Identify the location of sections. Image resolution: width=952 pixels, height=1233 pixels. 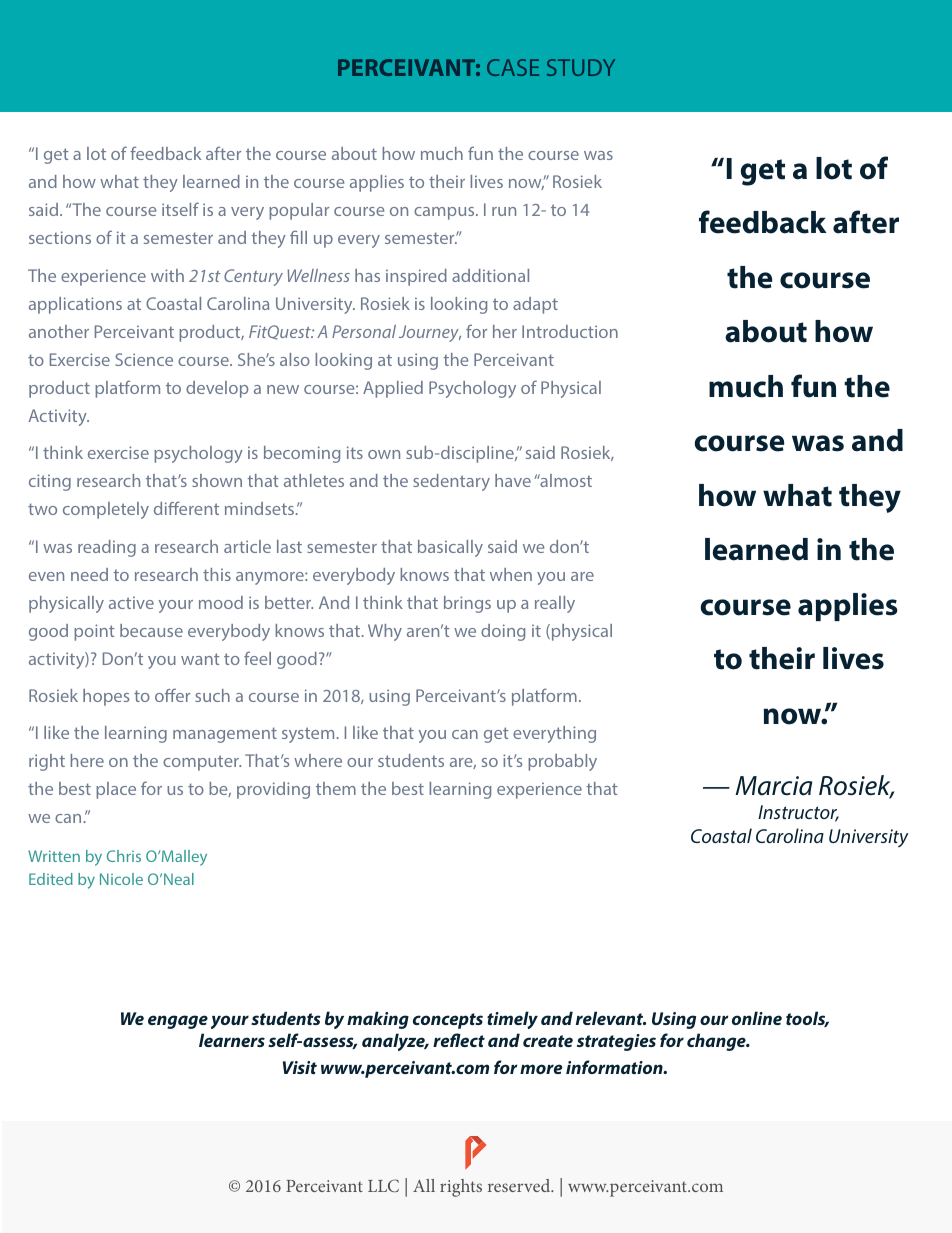
(60, 237).
